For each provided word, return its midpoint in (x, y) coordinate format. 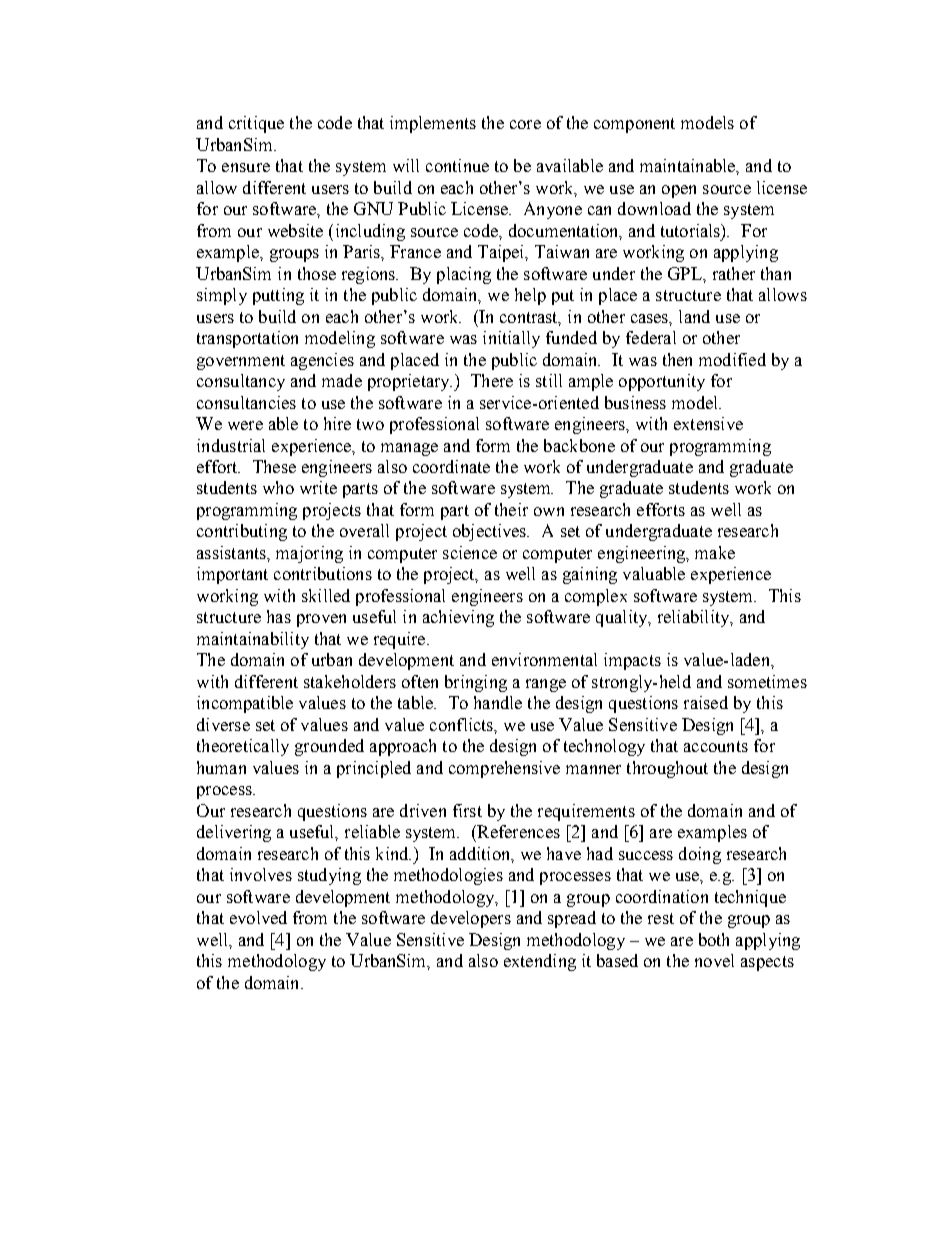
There (492, 380)
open (679, 191)
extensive (708, 423)
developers (471, 919)
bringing (476, 683)
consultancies (246, 402)
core (525, 124)
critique (256, 124)
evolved (258, 917)
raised (706, 702)
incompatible (245, 704)
